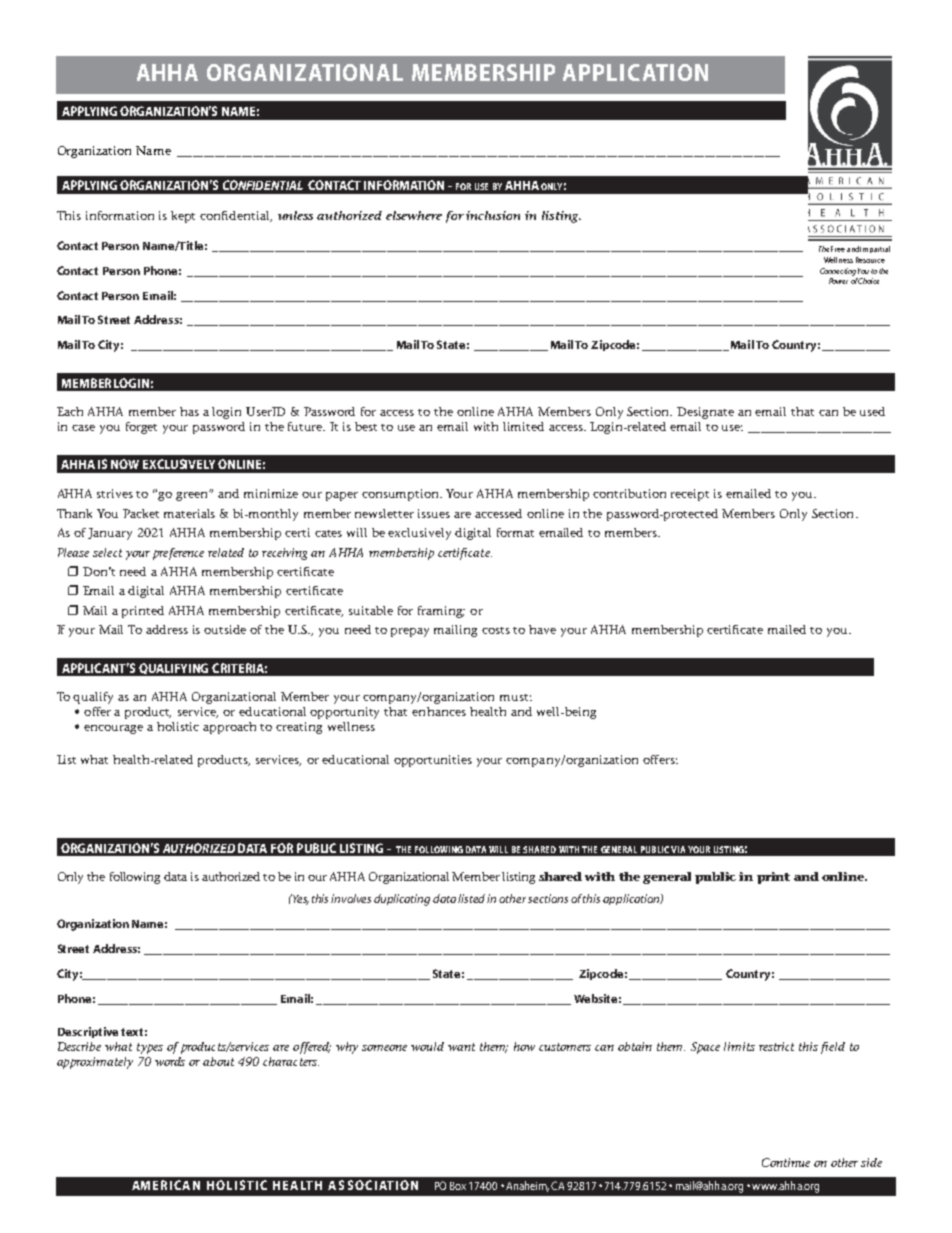  Describe the element at coordinates (402, 900) in the screenshot. I see `duplicating` at that location.
